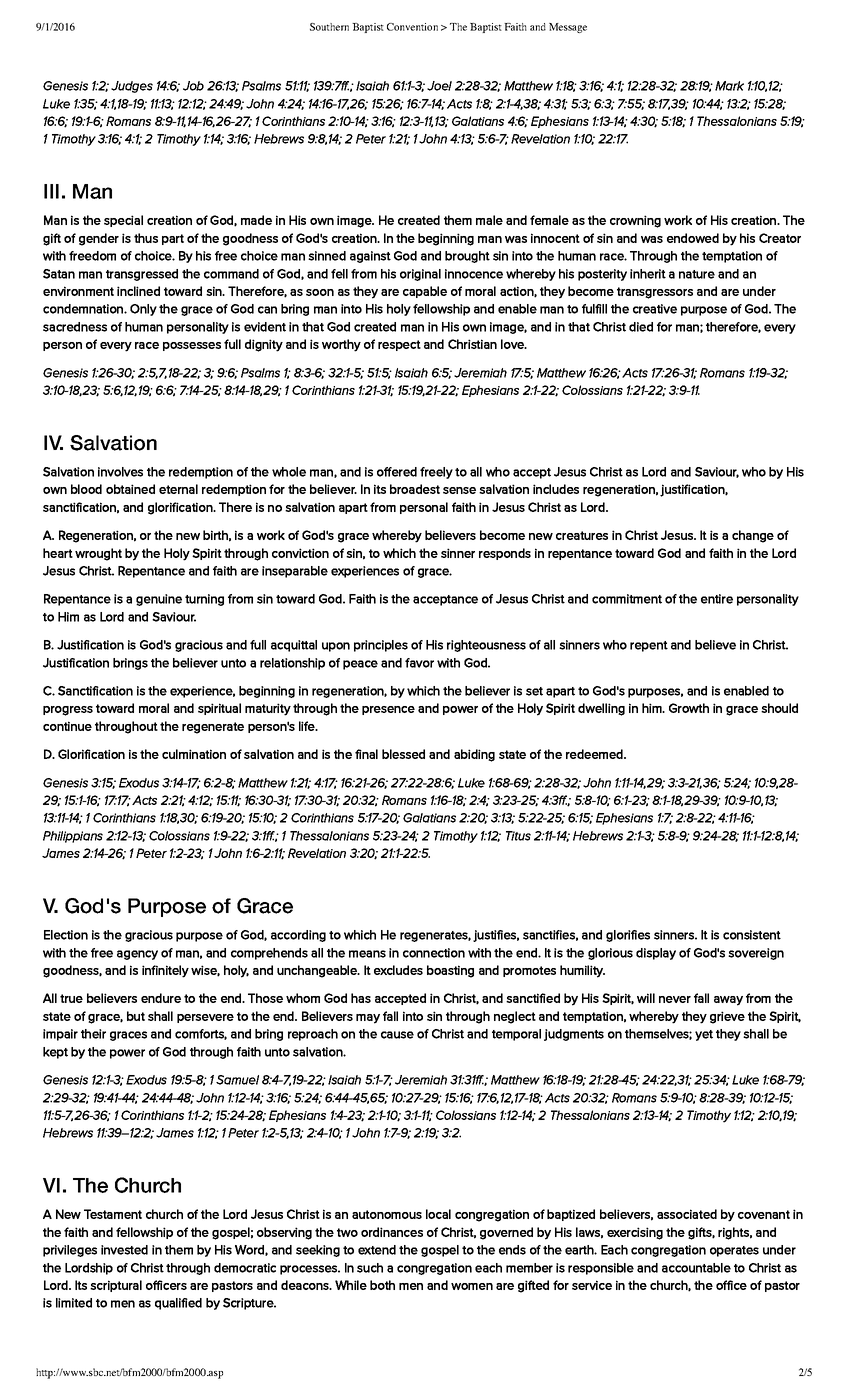 The image size is (849, 1400). What do you see at coordinates (159, 600) in the page?
I see `genuine` at bounding box center [159, 600].
